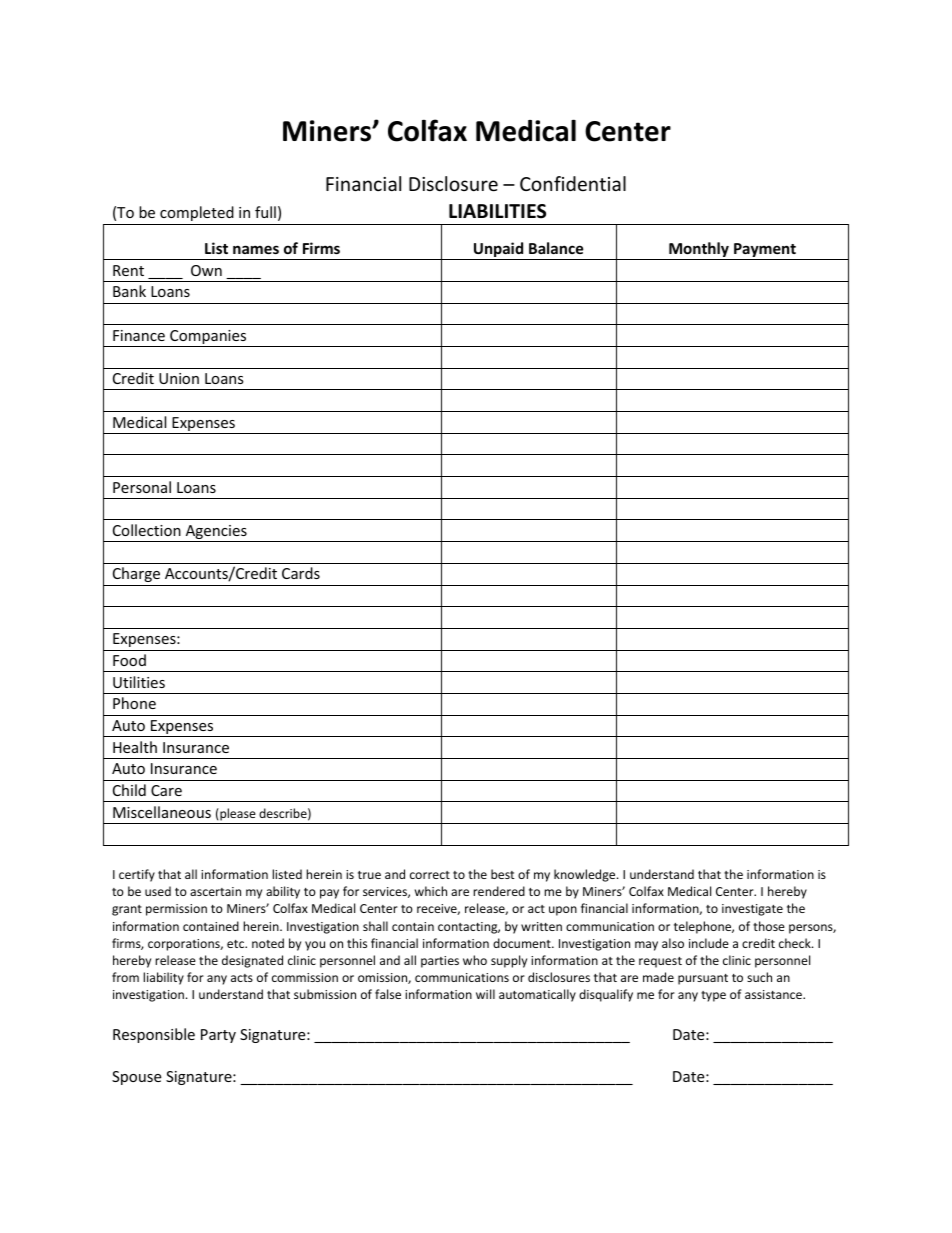 Image resolution: width=952 pixels, height=1233 pixels. What do you see at coordinates (713, 996) in the page?
I see `type` at bounding box center [713, 996].
